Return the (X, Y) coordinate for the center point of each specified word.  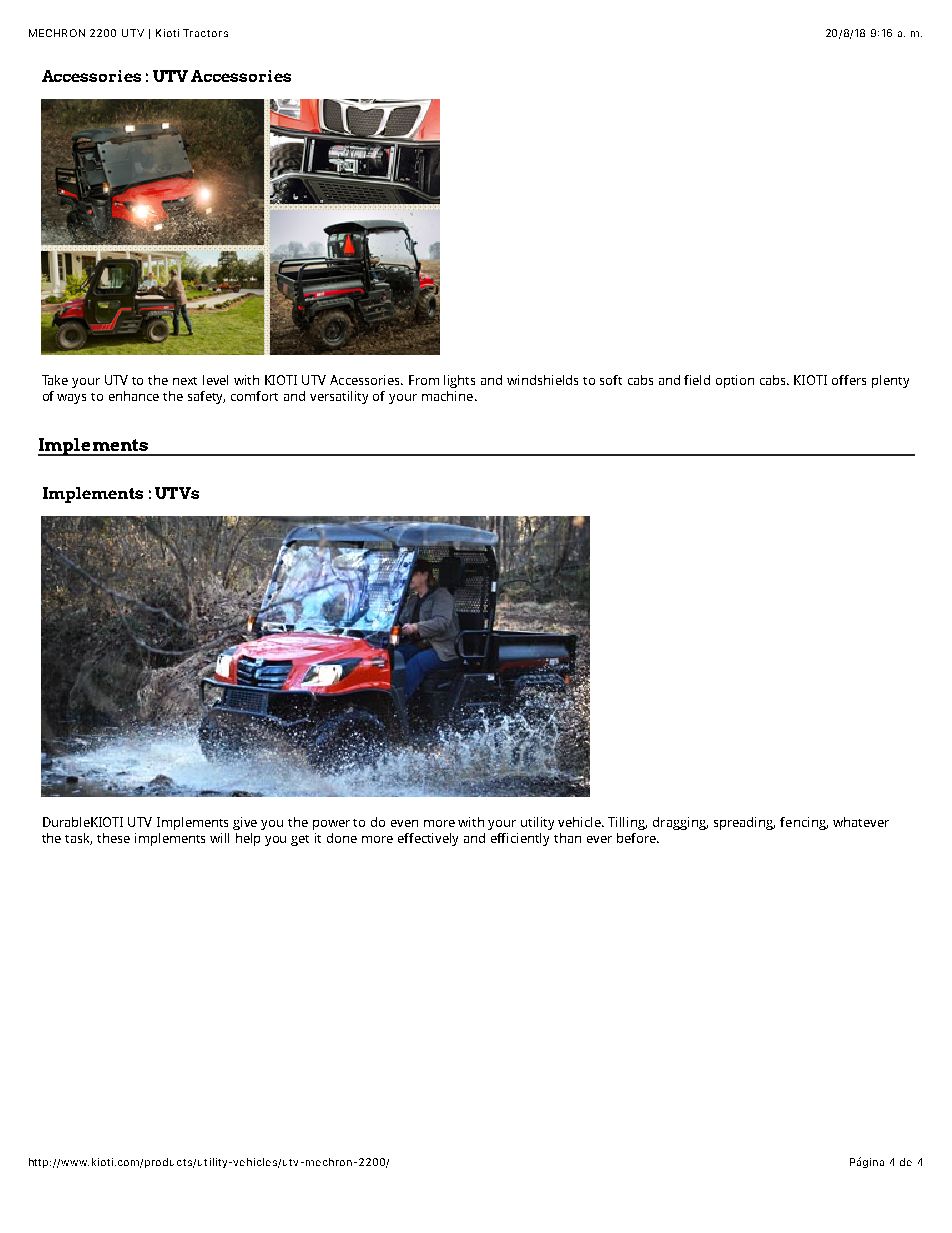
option (735, 381)
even (404, 823)
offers (849, 380)
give (245, 823)
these (113, 838)
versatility (339, 397)
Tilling (627, 823)
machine (447, 396)
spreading (744, 823)
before (637, 838)
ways (71, 399)
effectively (428, 839)
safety (206, 397)
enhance (134, 396)
